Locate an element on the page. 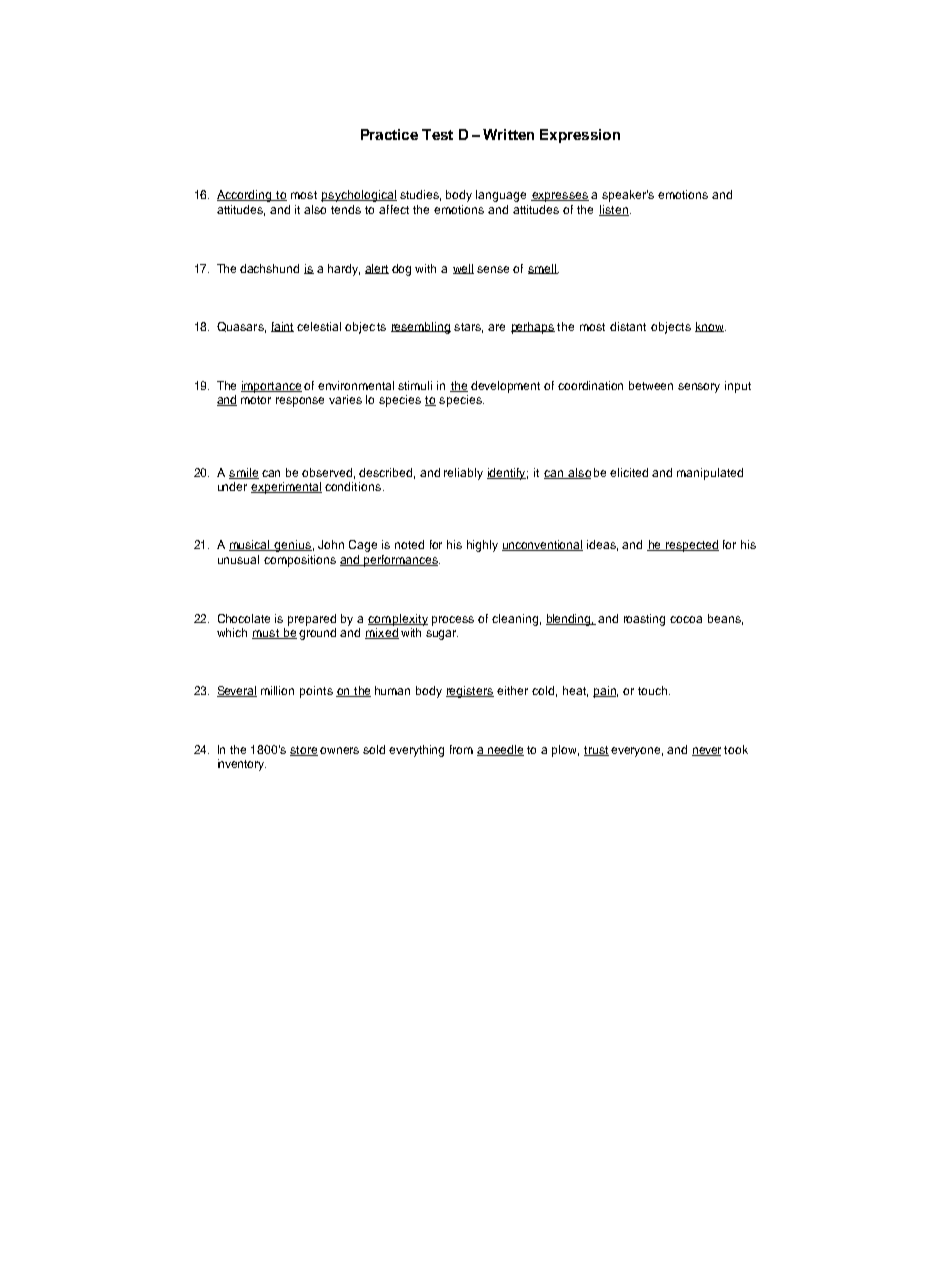  According is located at coordinates (246, 196).
